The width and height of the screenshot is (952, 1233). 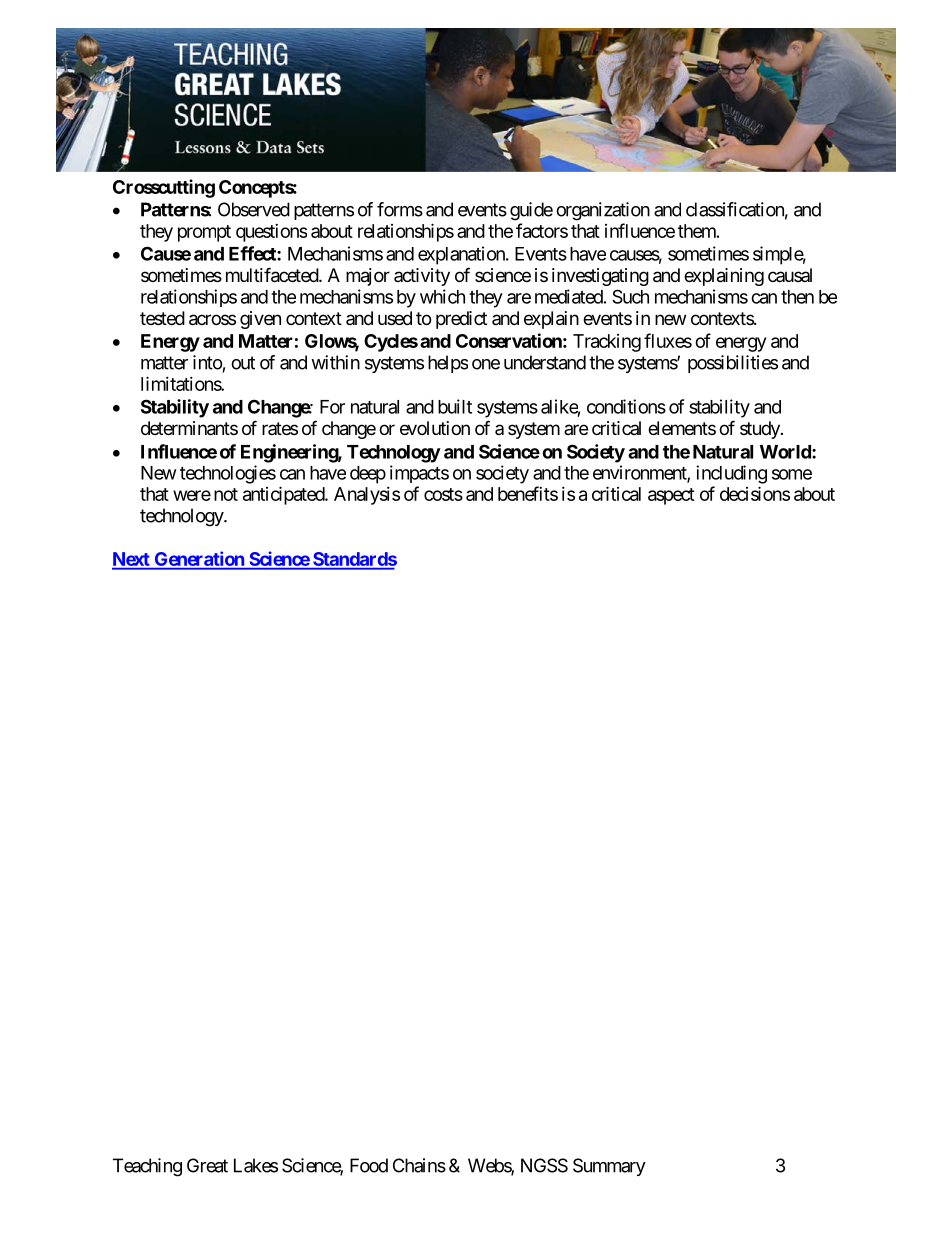 What do you see at coordinates (790, 275) in the screenshot?
I see `causal` at bounding box center [790, 275].
